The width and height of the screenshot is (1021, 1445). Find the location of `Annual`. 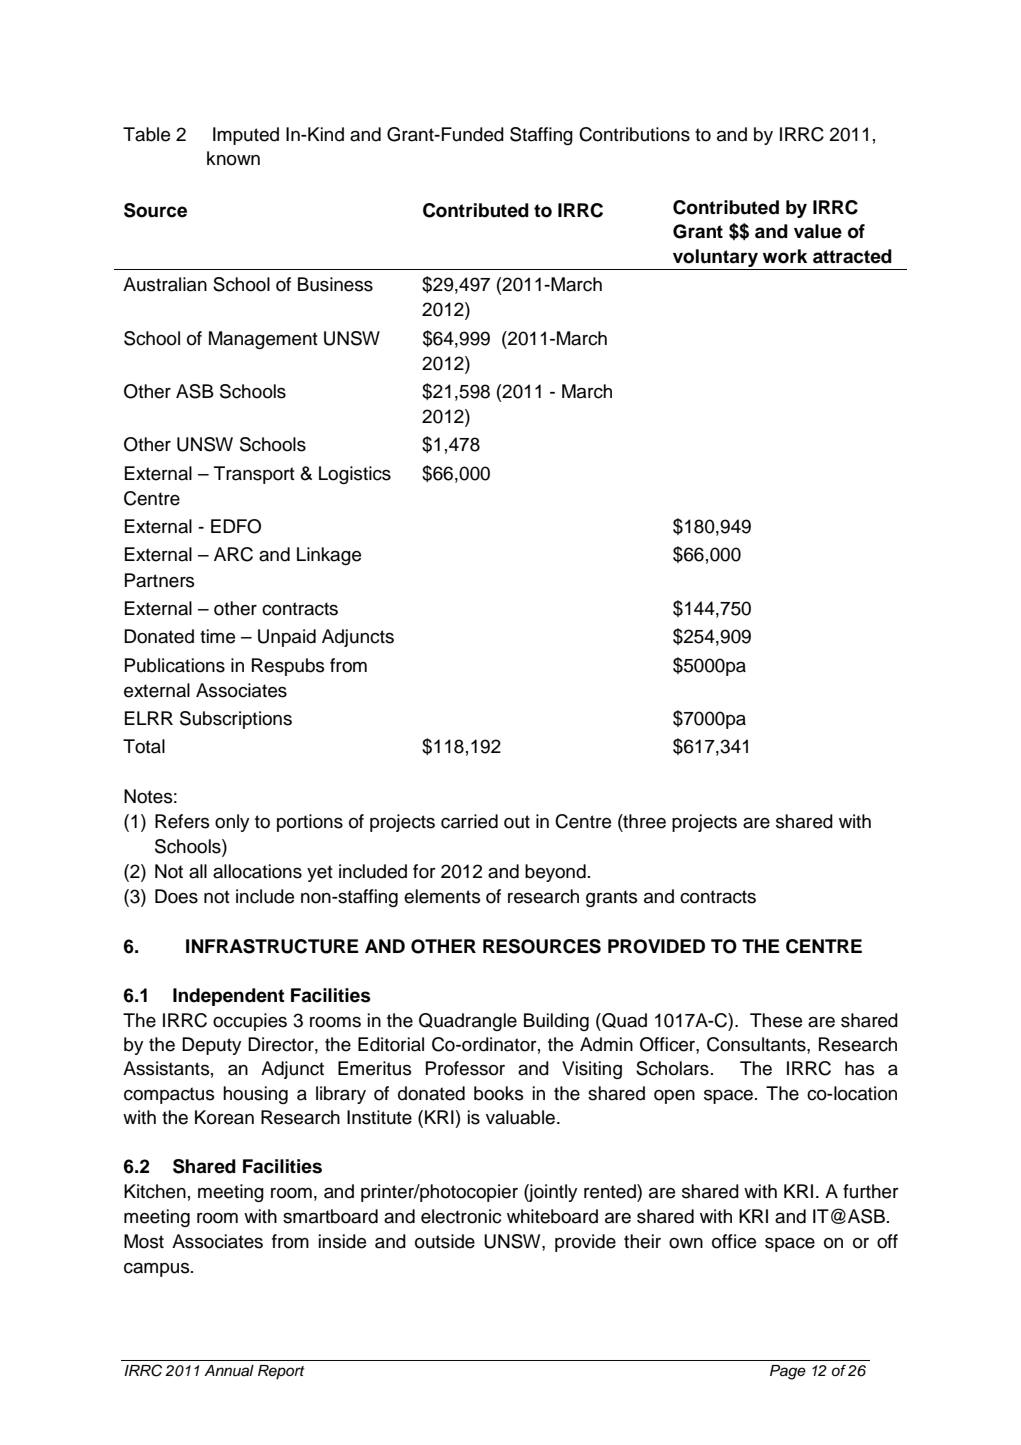

Annual is located at coordinates (229, 1371).
